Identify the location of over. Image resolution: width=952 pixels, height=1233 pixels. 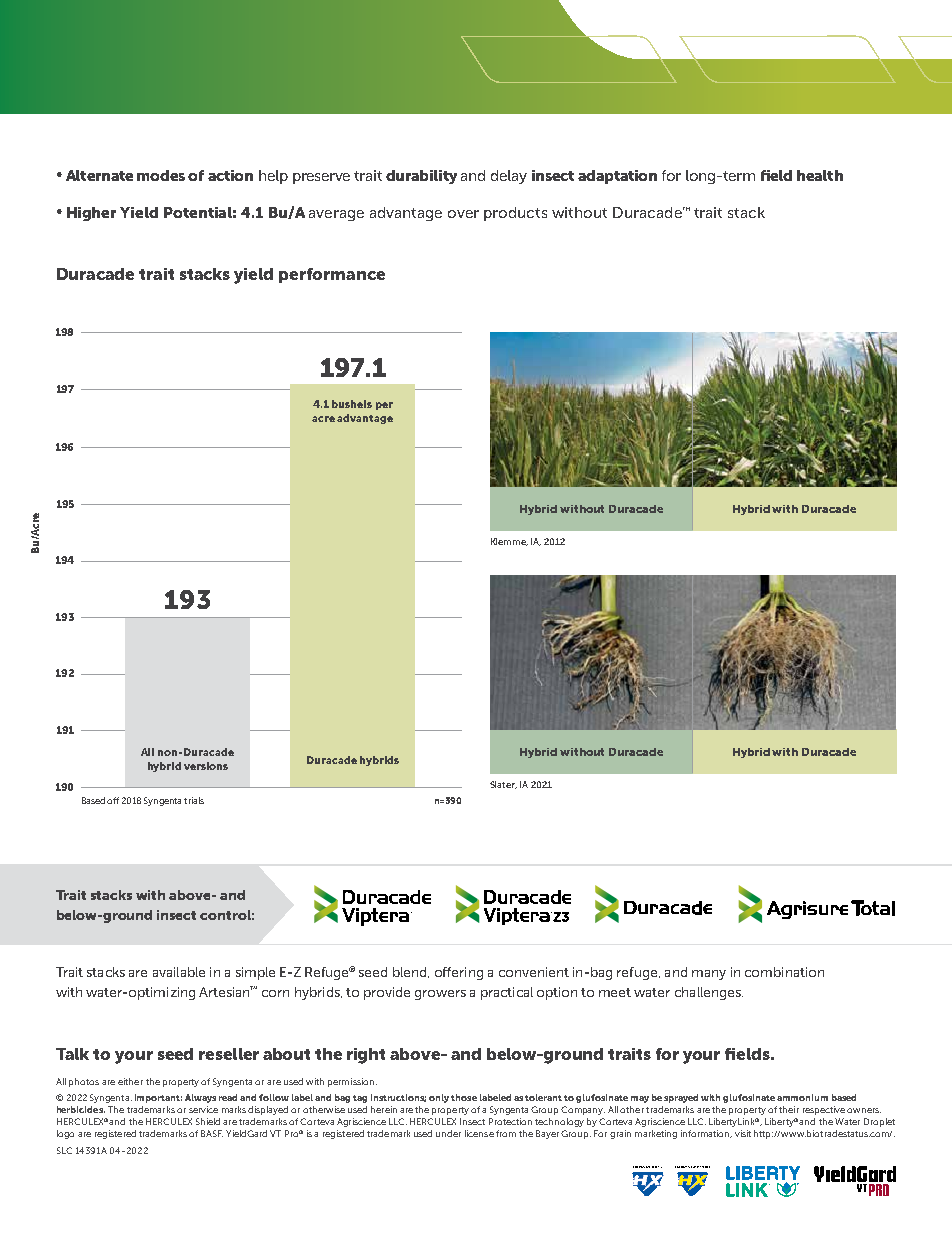
(463, 214).
